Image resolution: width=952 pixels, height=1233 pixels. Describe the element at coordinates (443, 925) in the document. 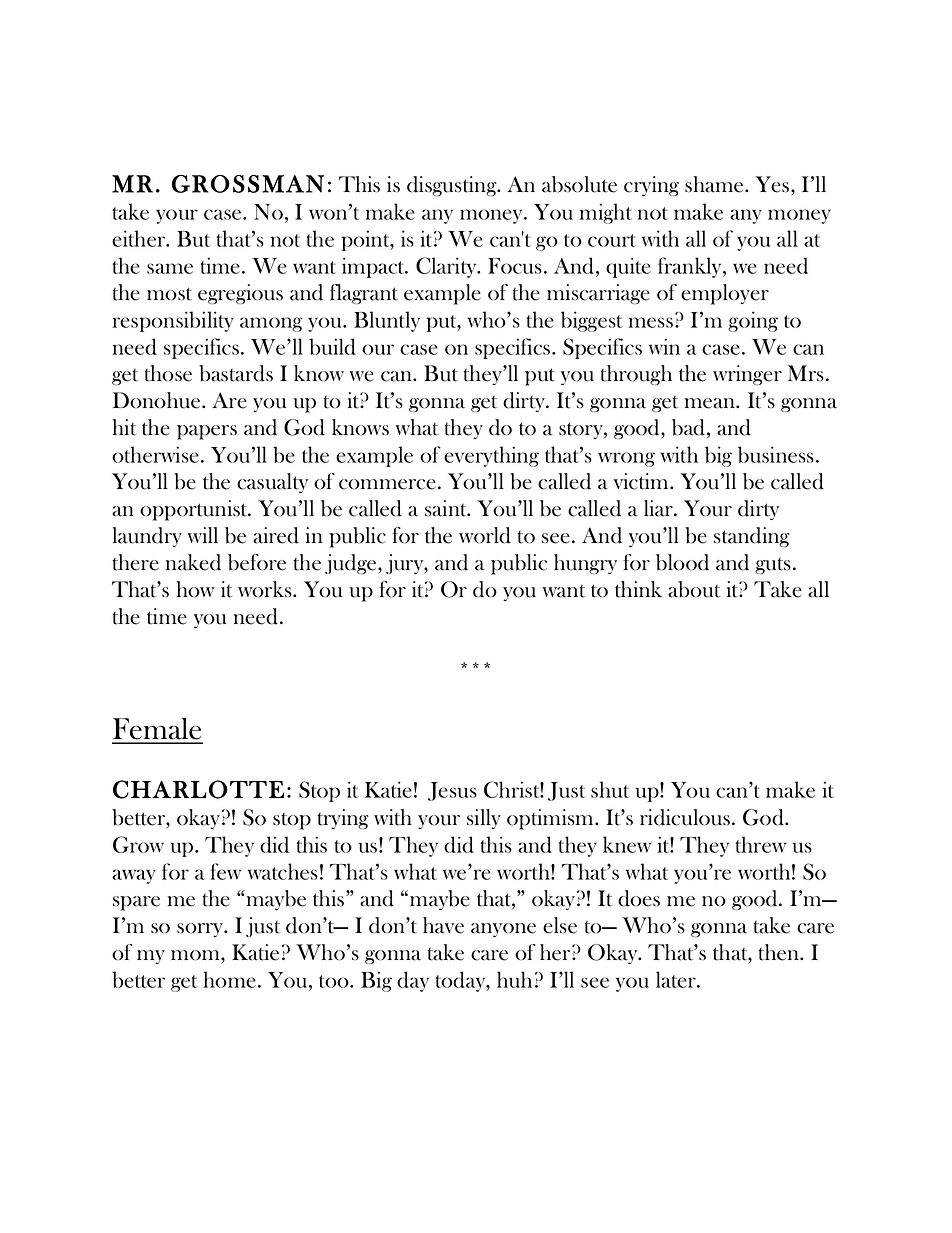

I see `have` at that location.
